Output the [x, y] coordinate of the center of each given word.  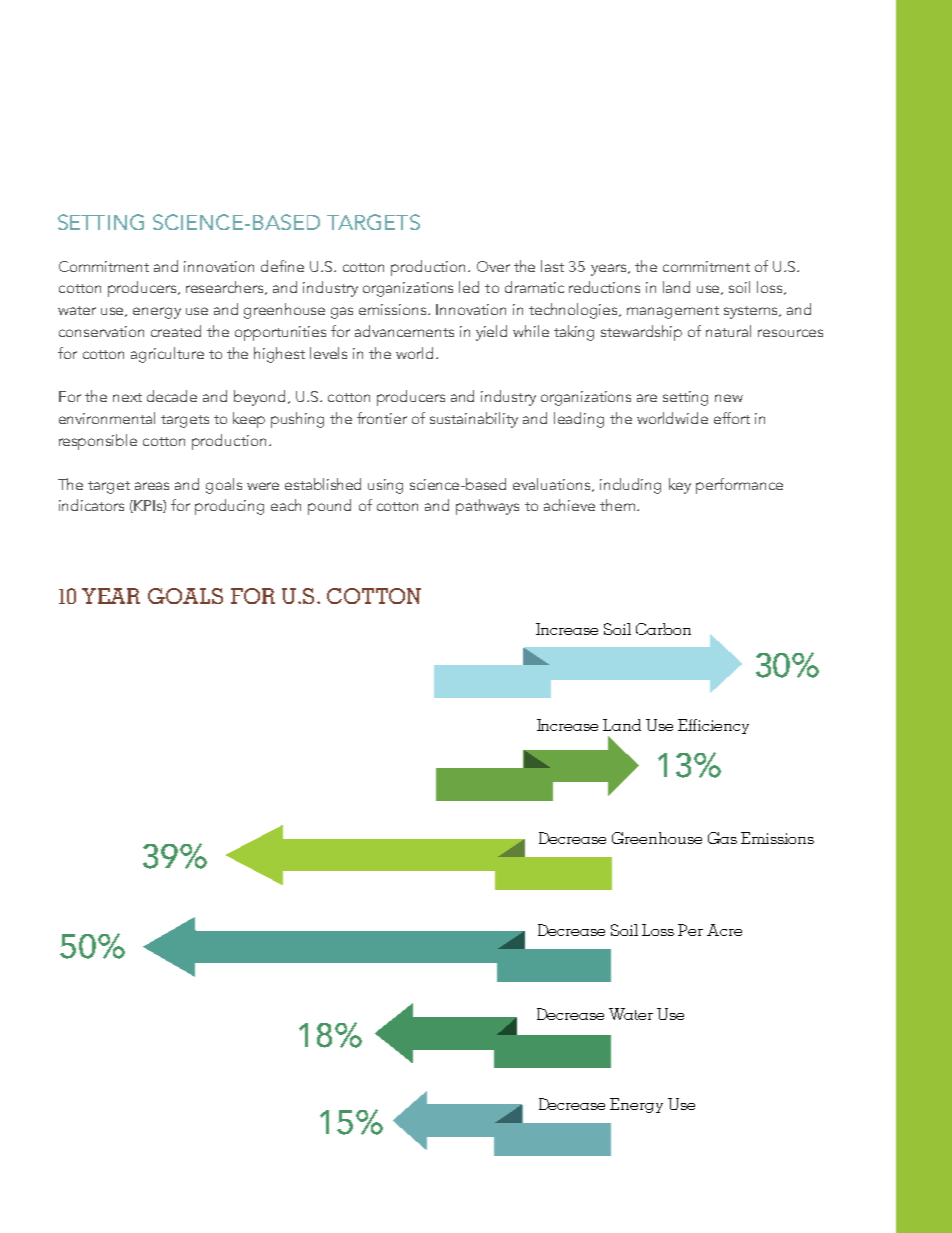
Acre [724, 930]
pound [329, 507]
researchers [226, 288]
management [673, 312]
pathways [487, 507]
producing [229, 507]
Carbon [663, 629]
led [469, 287]
